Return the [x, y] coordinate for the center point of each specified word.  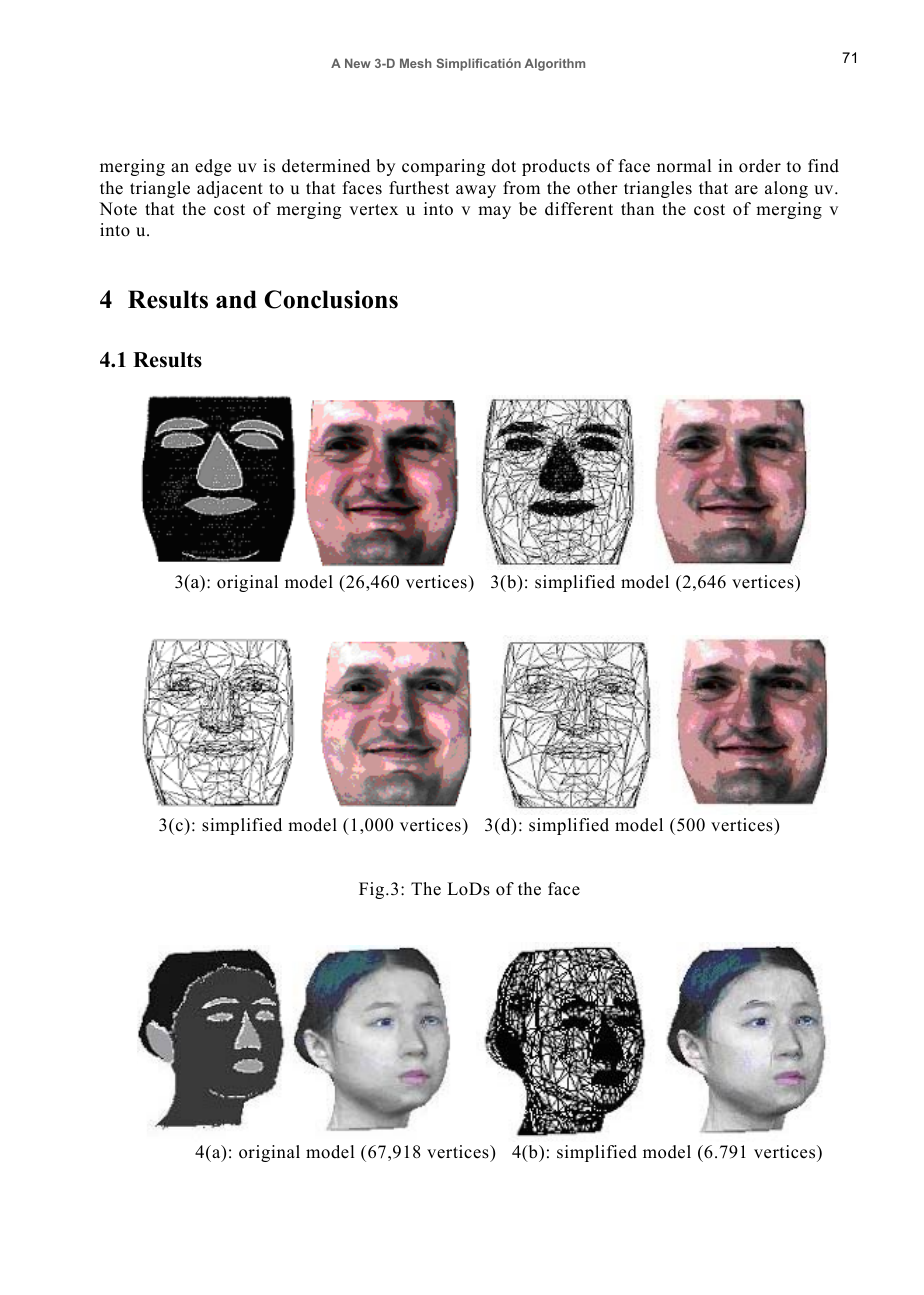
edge [213, 167]
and [236, 299]
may [494, 212]
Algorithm [555, 64]
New [358, 63]
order [760, 166]
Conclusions [331, 299]
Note [118, 209]
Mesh [416, 63]
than [637, 208]
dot [504, 166]
